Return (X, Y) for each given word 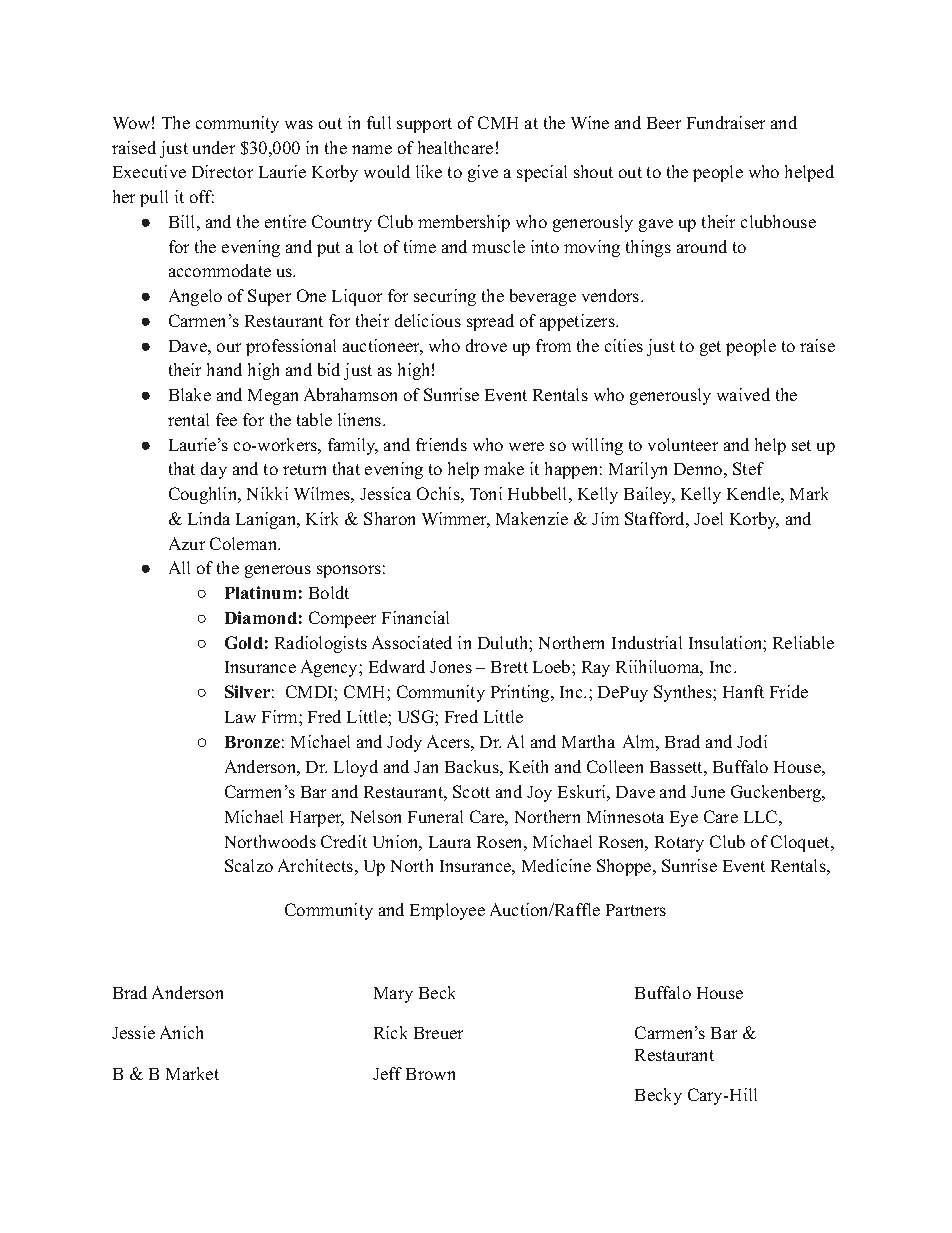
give (483, 173)
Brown (430, 1074)
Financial (415, 617)
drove (486, 345)
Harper (317, 819)
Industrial (647, 642)
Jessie (133, 1032)
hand (224, 369)
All (179, 567)
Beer (664, 123)
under (214, 147)
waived (743, 394)
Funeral (435, 816)
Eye (684, 819)
